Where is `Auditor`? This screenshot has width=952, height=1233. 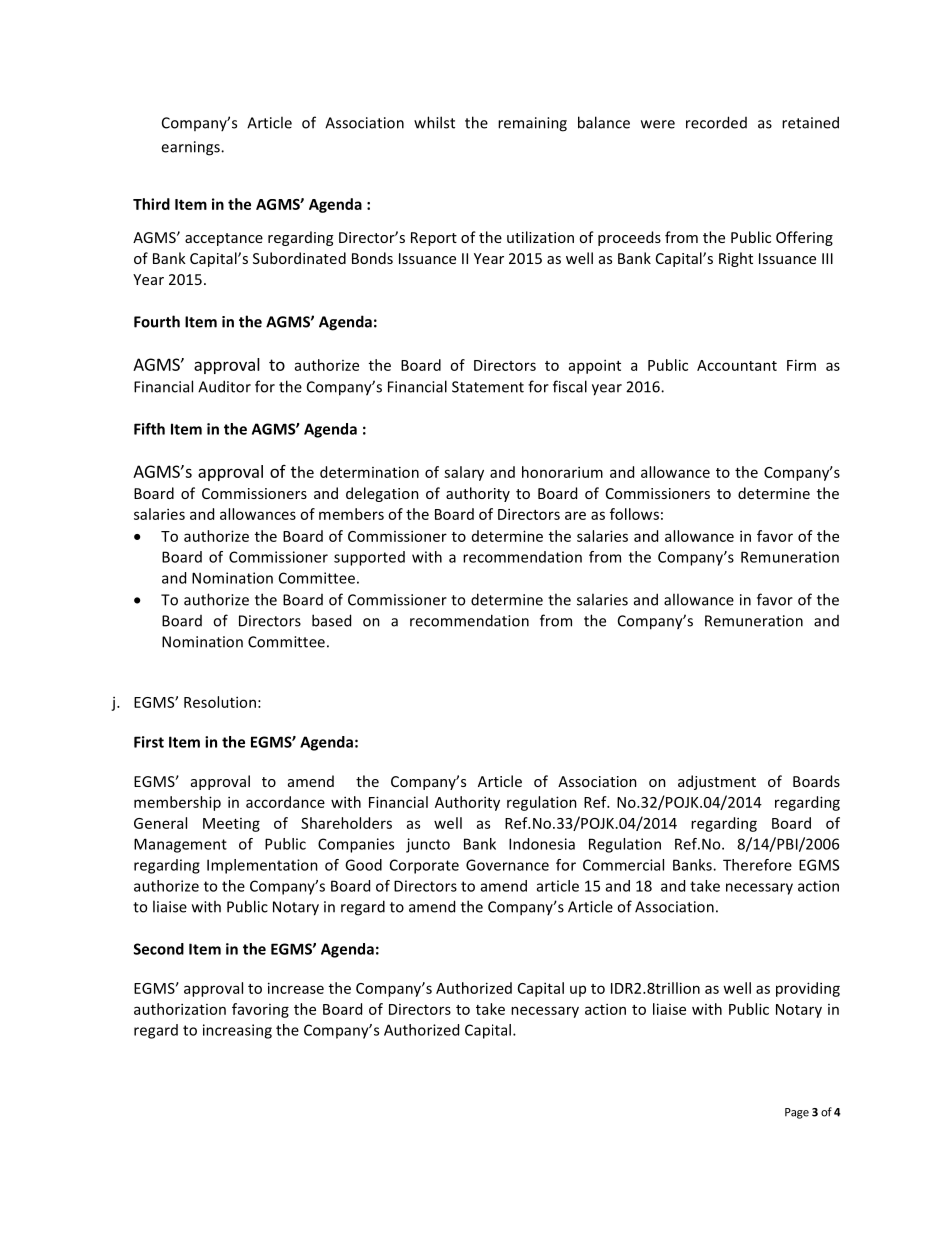
Auditor is located at coordinates (224, 386).
